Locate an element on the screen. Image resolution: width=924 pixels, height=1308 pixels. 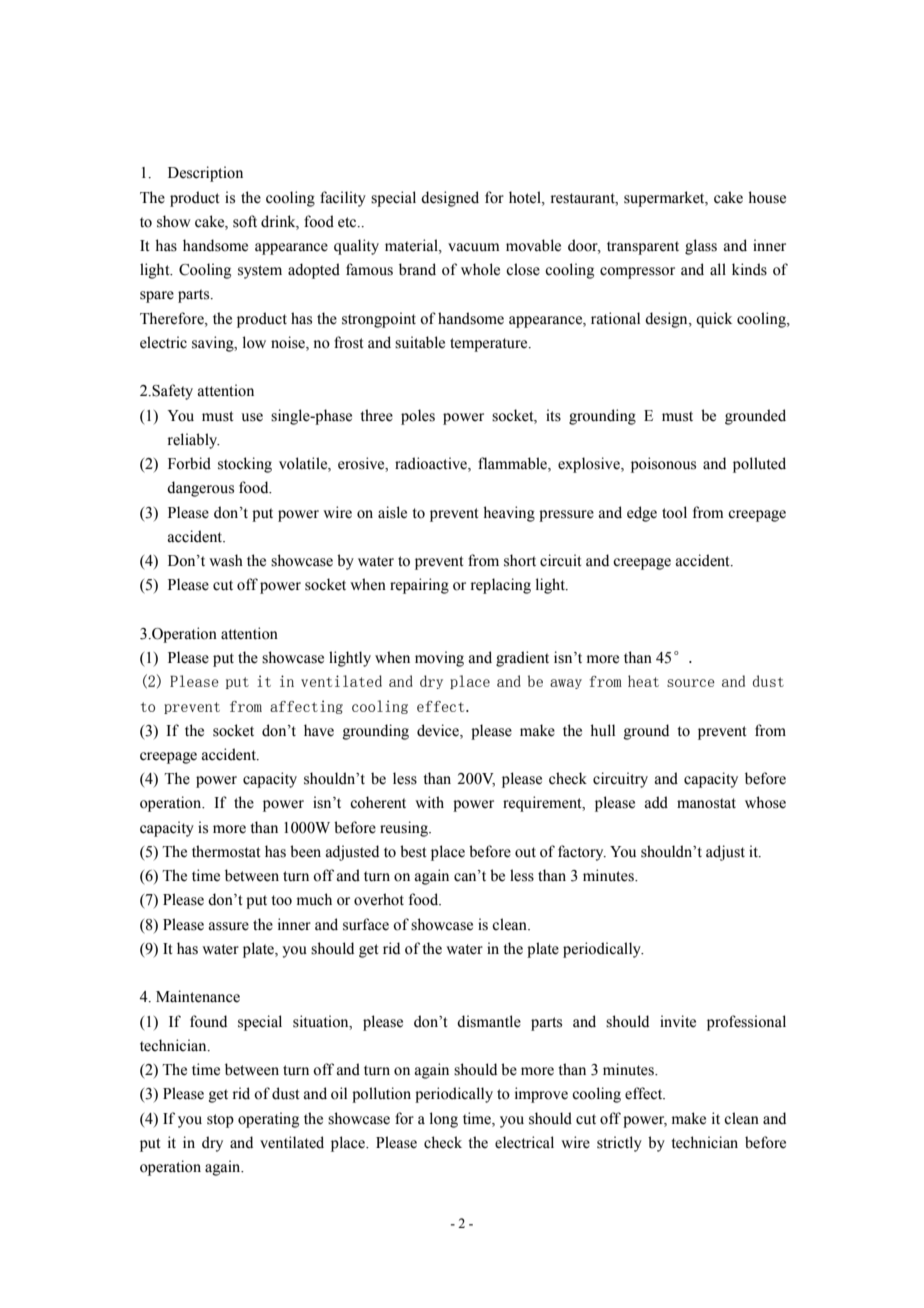
glass is located at coordinates (701, 247).
